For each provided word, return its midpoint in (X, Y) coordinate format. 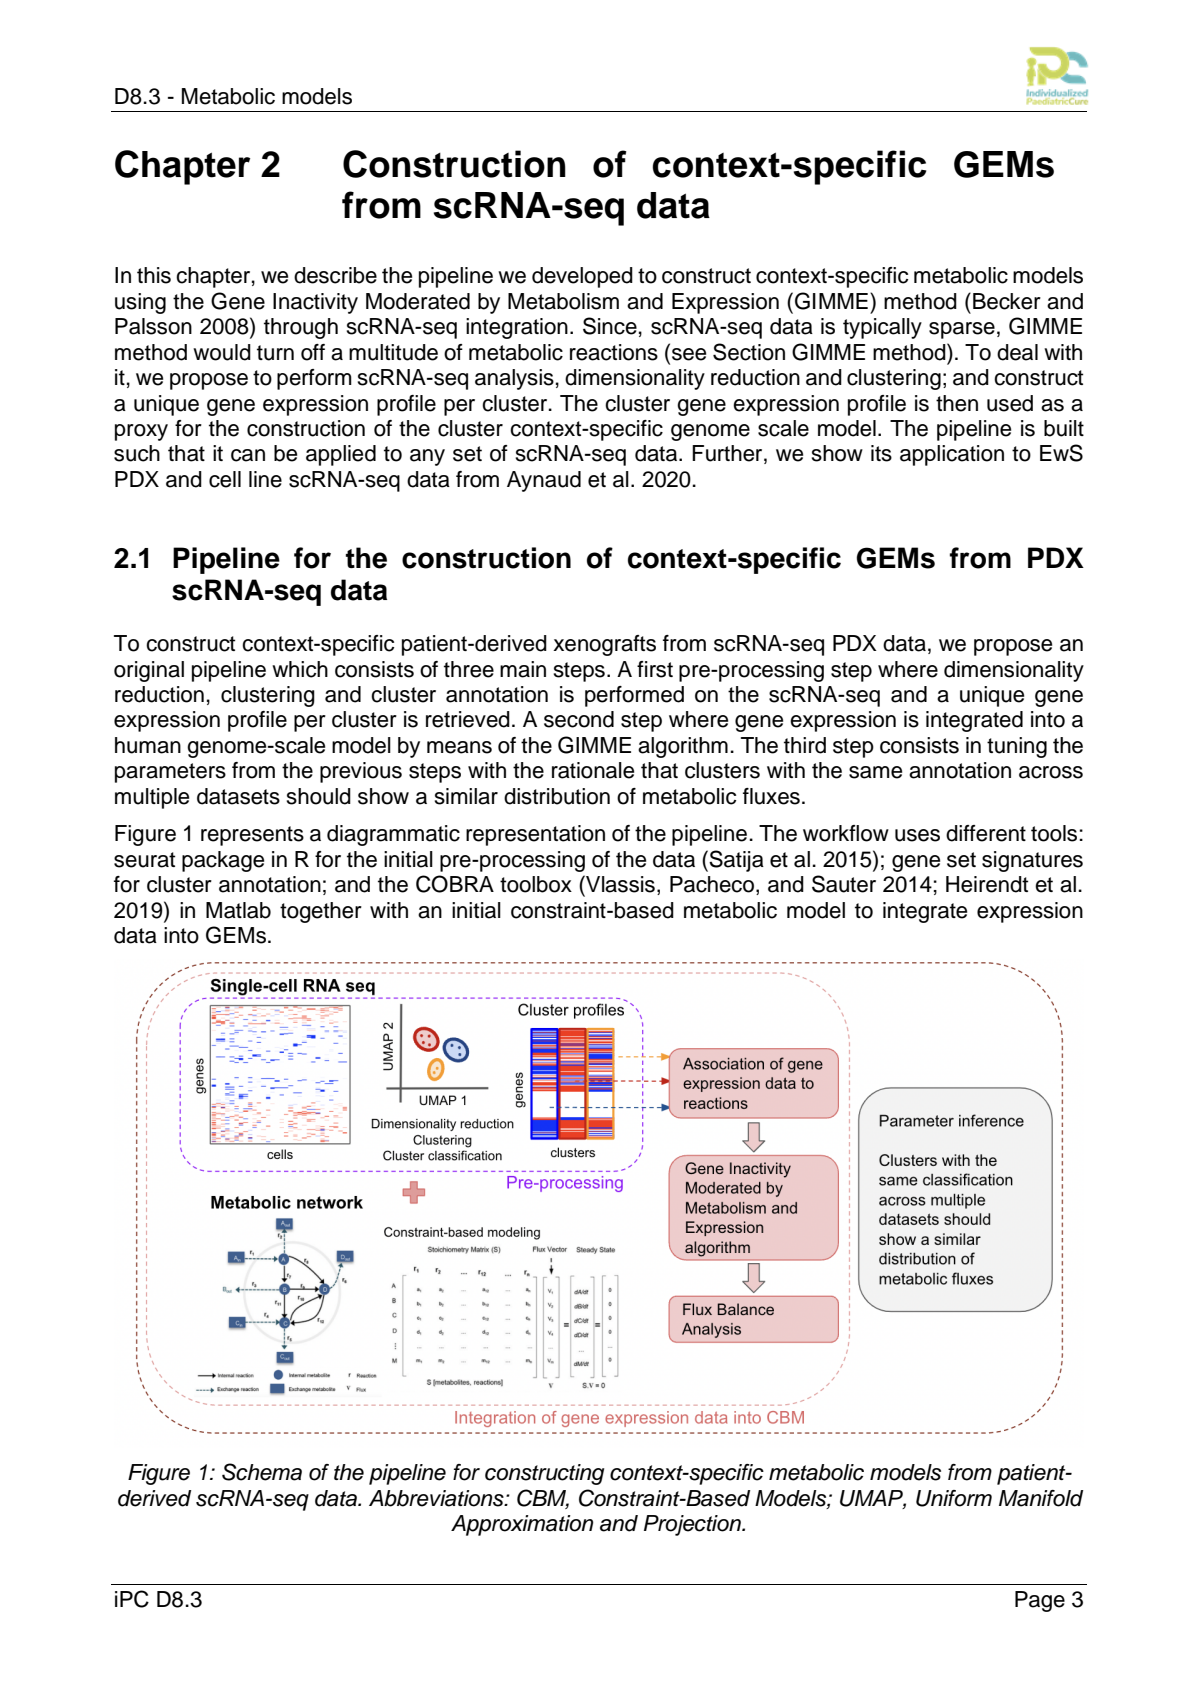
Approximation (522, 1525)
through (301, 328)
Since (610, 326)
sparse (962, 330)
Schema (262, 1472)
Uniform (954, 1498)
